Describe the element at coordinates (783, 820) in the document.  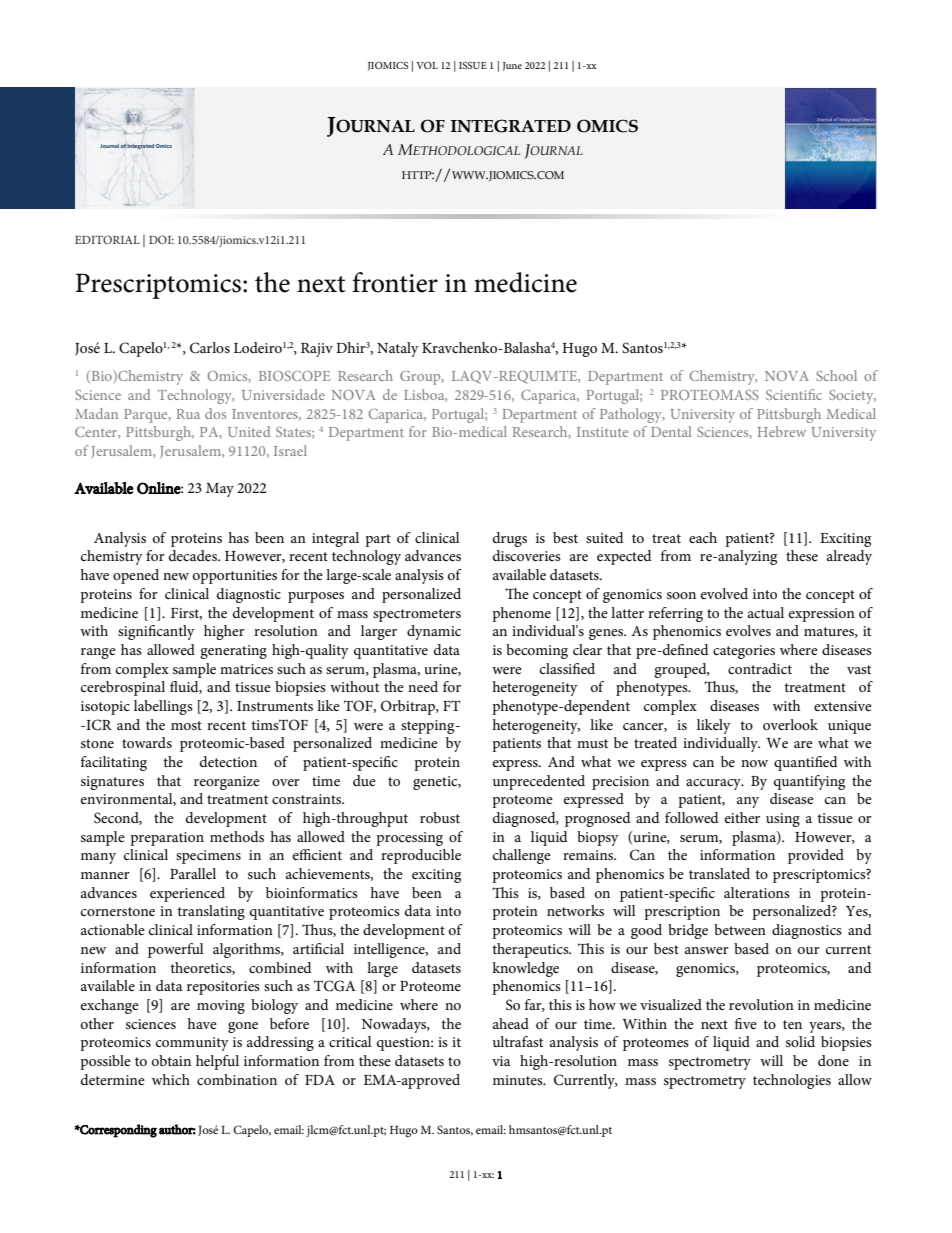
I see `using` at that location.
